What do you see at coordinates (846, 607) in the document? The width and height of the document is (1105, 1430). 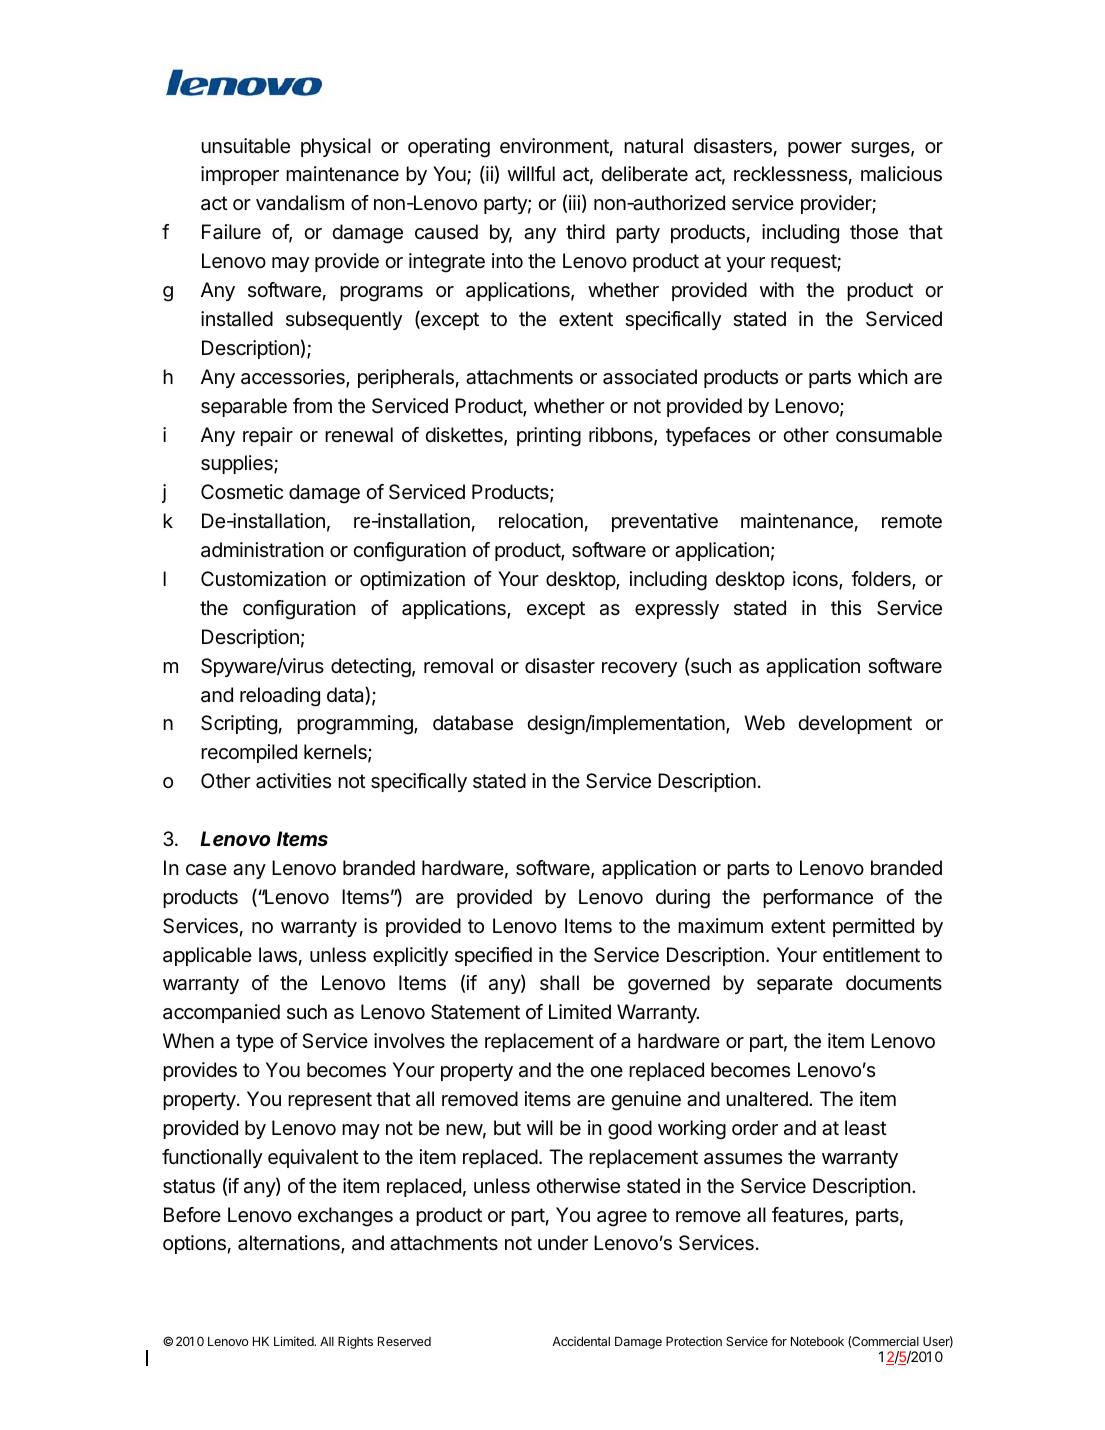 I see `this` at bounding box center [846, 607].
